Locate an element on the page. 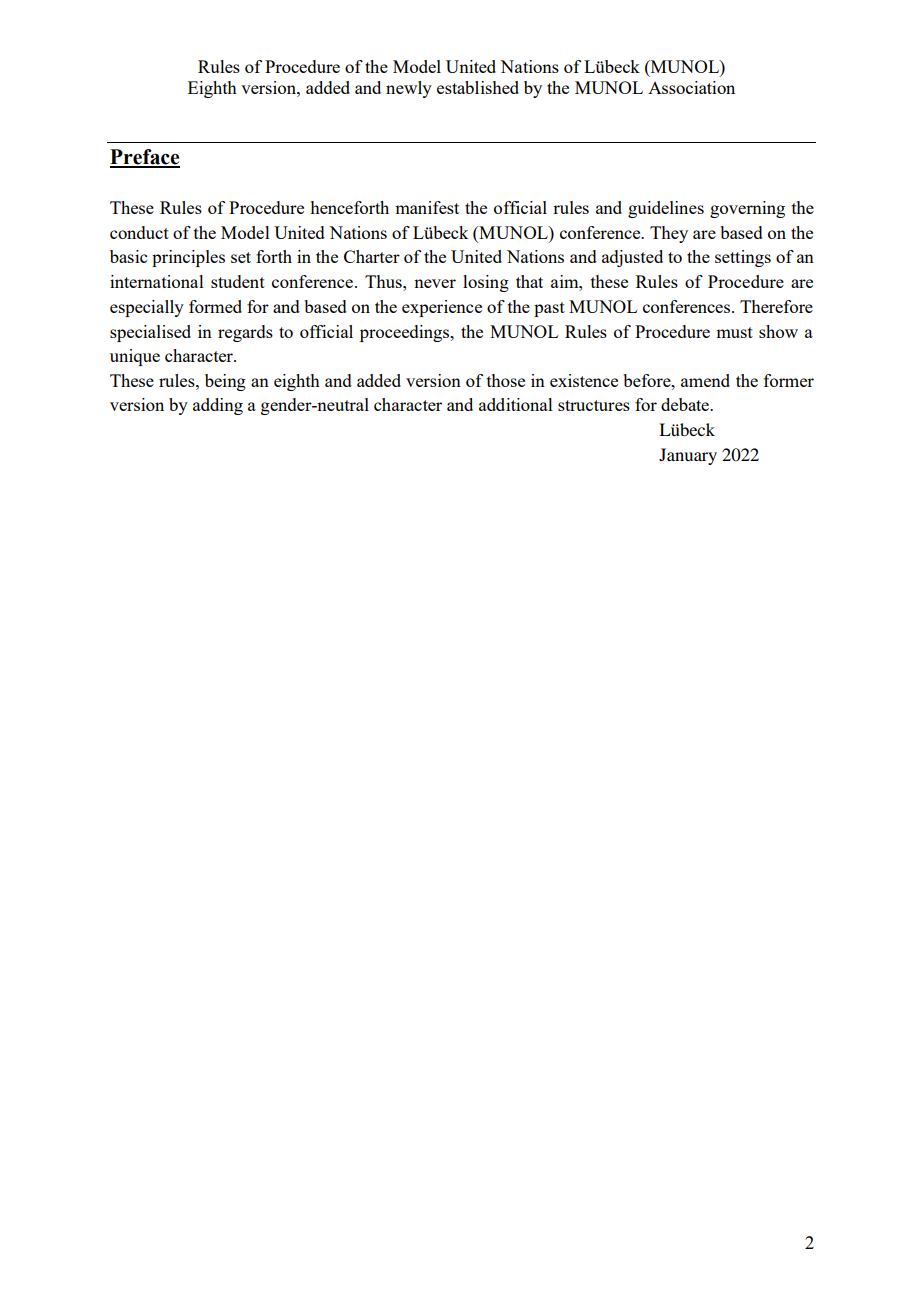 This image has height=1308, width=924. January is located at coordinates (688, 456).
